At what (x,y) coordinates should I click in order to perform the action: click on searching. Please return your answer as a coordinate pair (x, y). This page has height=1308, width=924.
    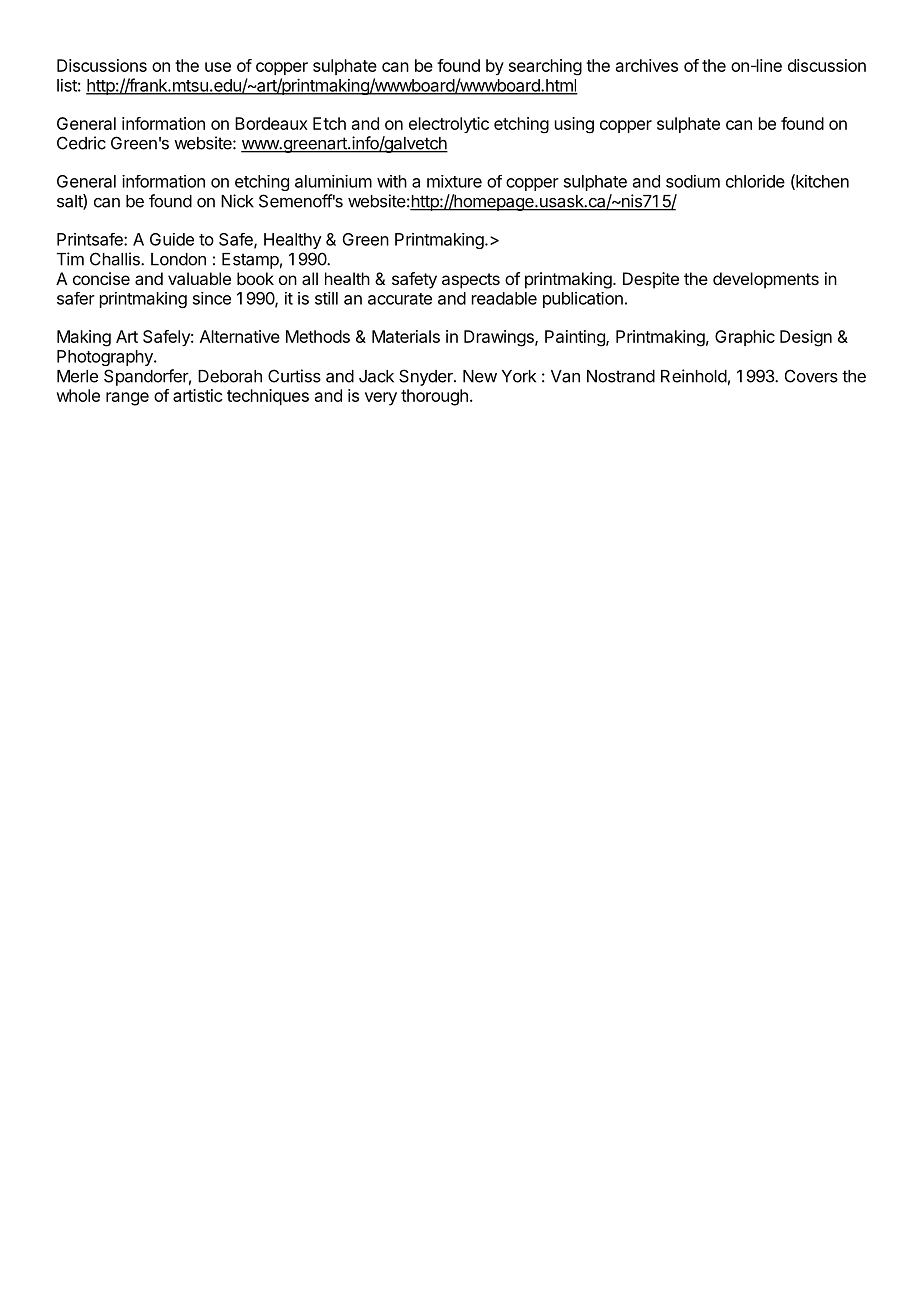
    Looking at the image, I should click on (545, 67).
